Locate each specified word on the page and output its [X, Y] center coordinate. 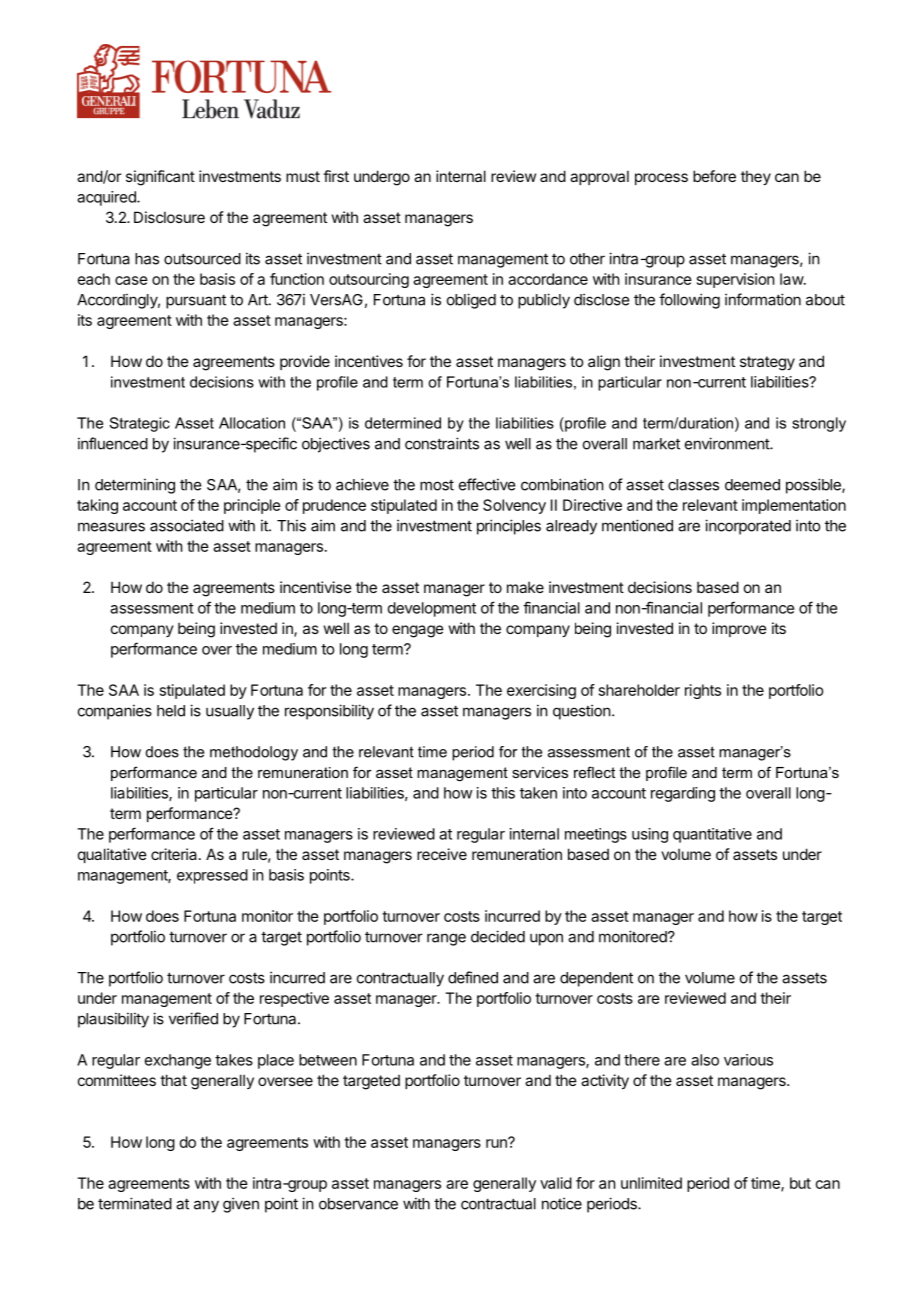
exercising [541, 691]
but [800, 1183]
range [446, 939]
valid [556, 1183]
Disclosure [169, 217]
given [241, 1205]
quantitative [712, 835]
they [756, 177]
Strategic [139, 424]
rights [703, 691]
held [171, 711]
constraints [442, 443]
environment [728, 443]
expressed [212, 876]
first [336, 176]
